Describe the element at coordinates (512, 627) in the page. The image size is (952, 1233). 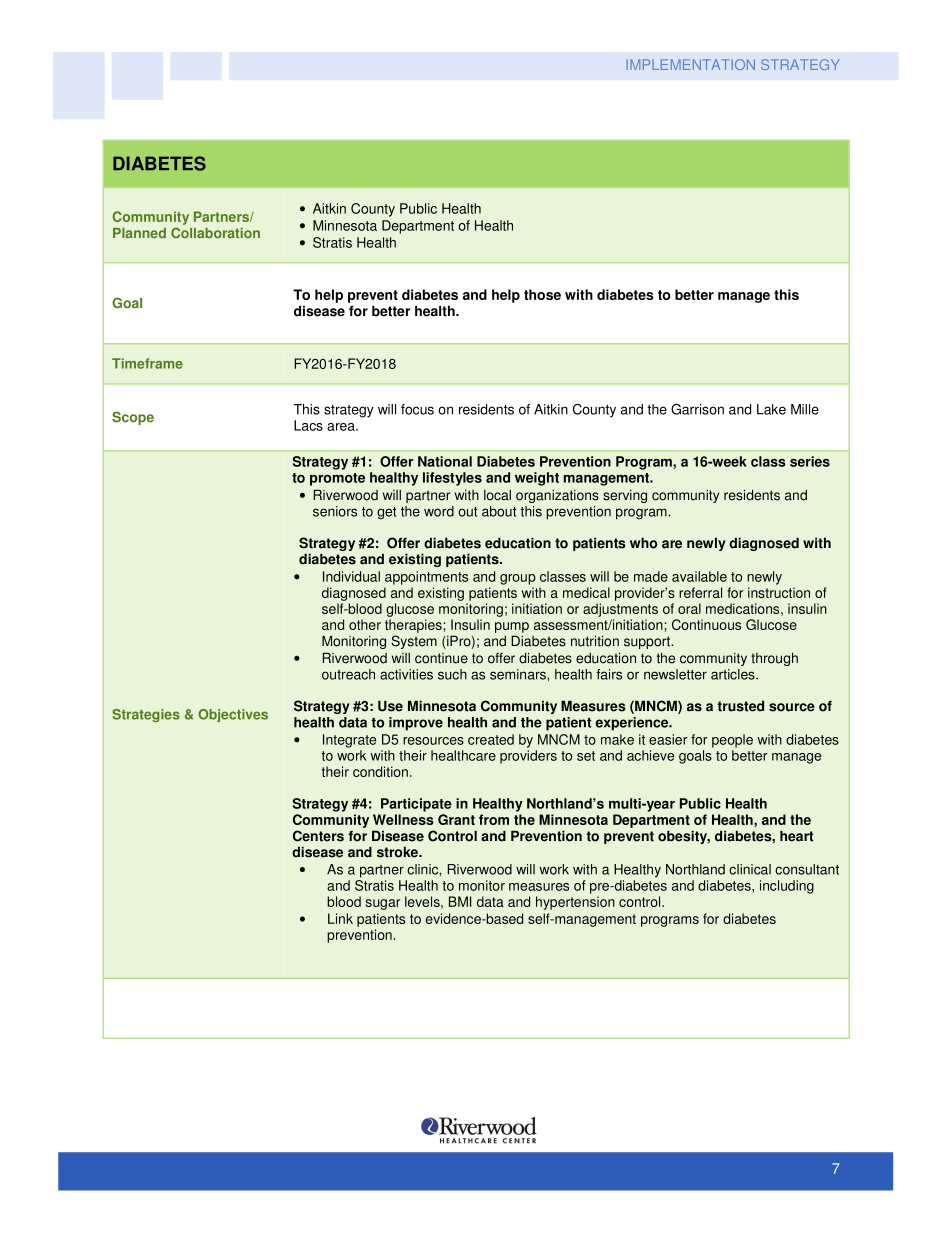
I see `pump` at that location.
